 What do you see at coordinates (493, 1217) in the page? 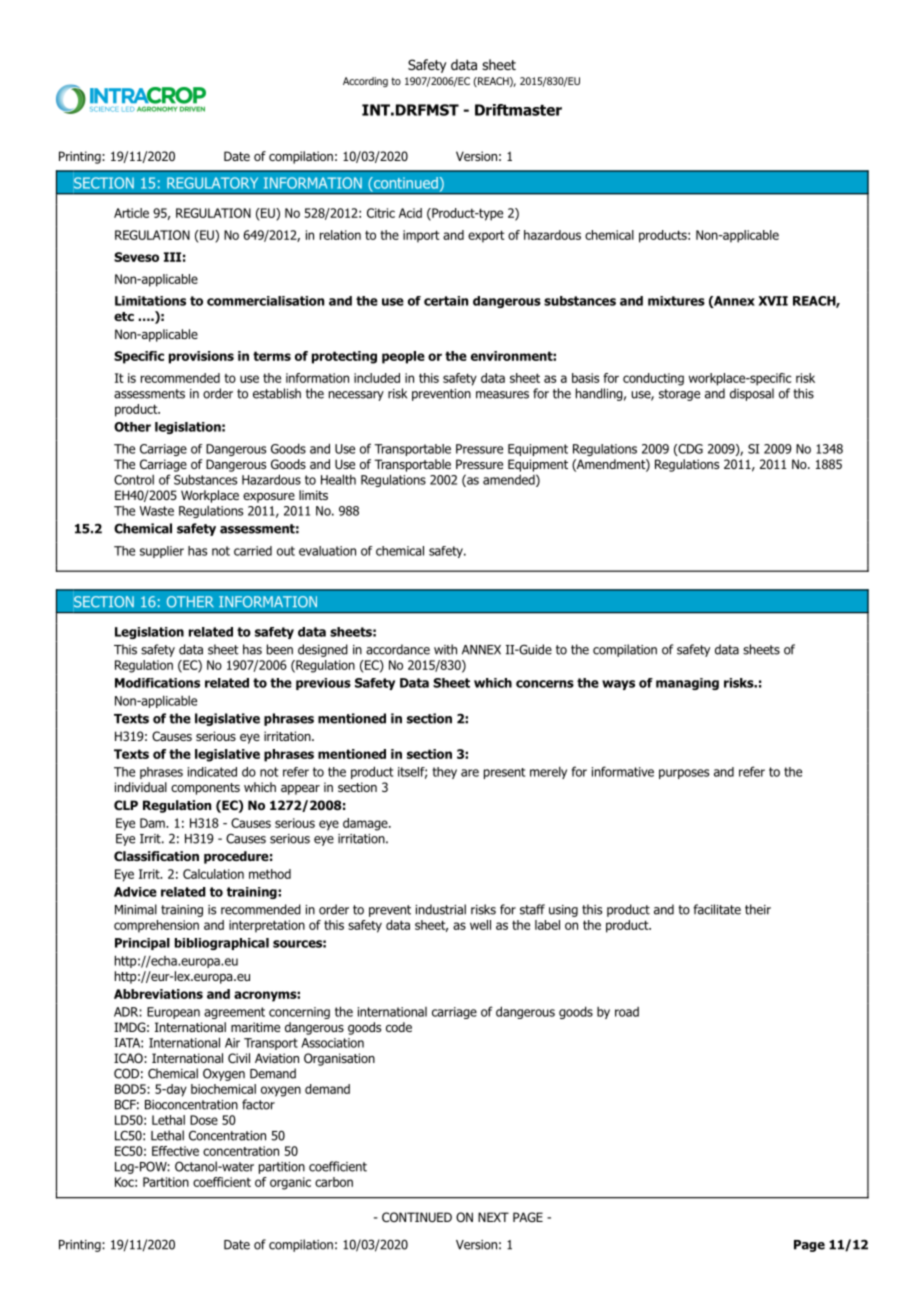
I see `NEXT` at bounding box center [493, 1217].
